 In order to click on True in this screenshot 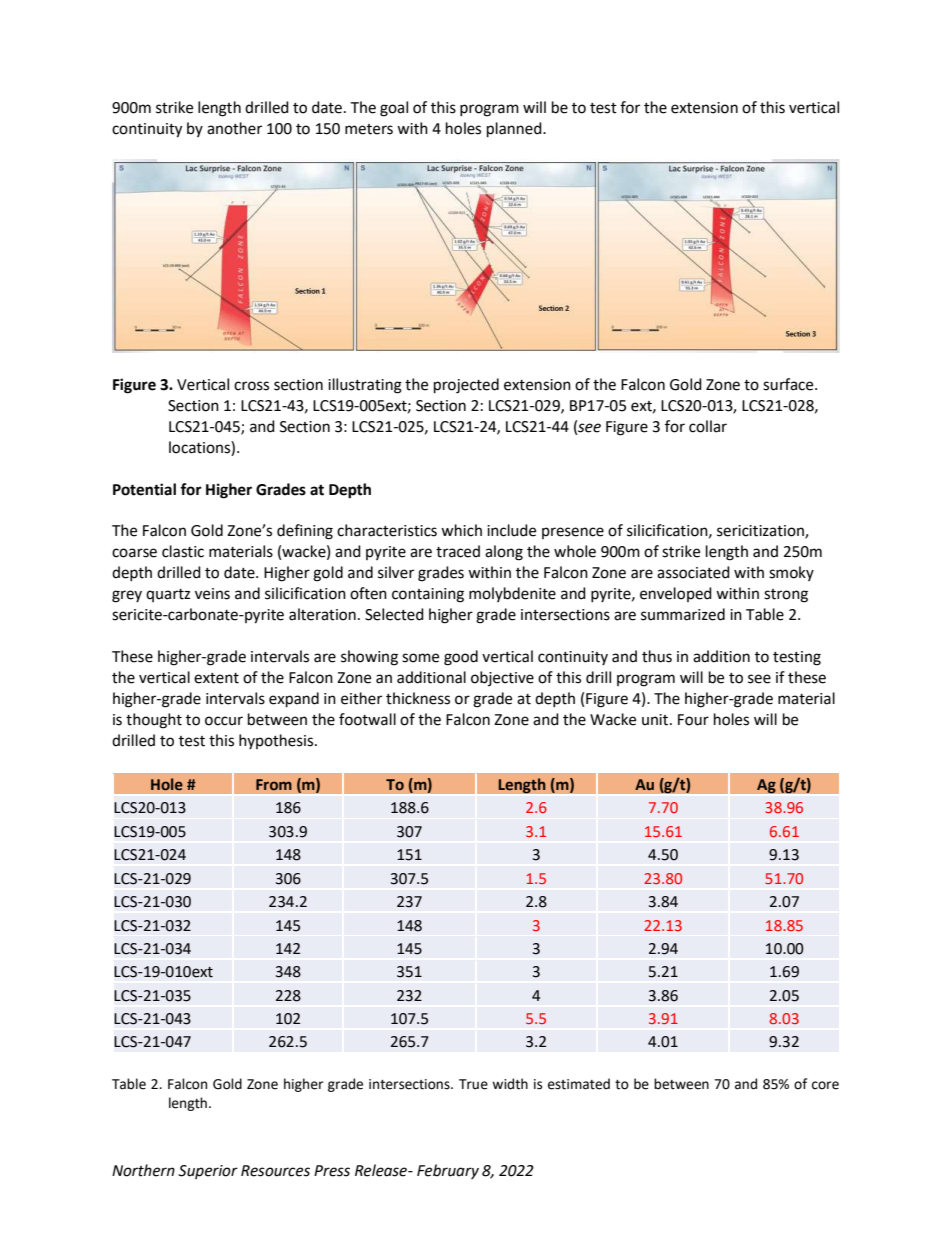, I will do `click(473, 1084)`.
